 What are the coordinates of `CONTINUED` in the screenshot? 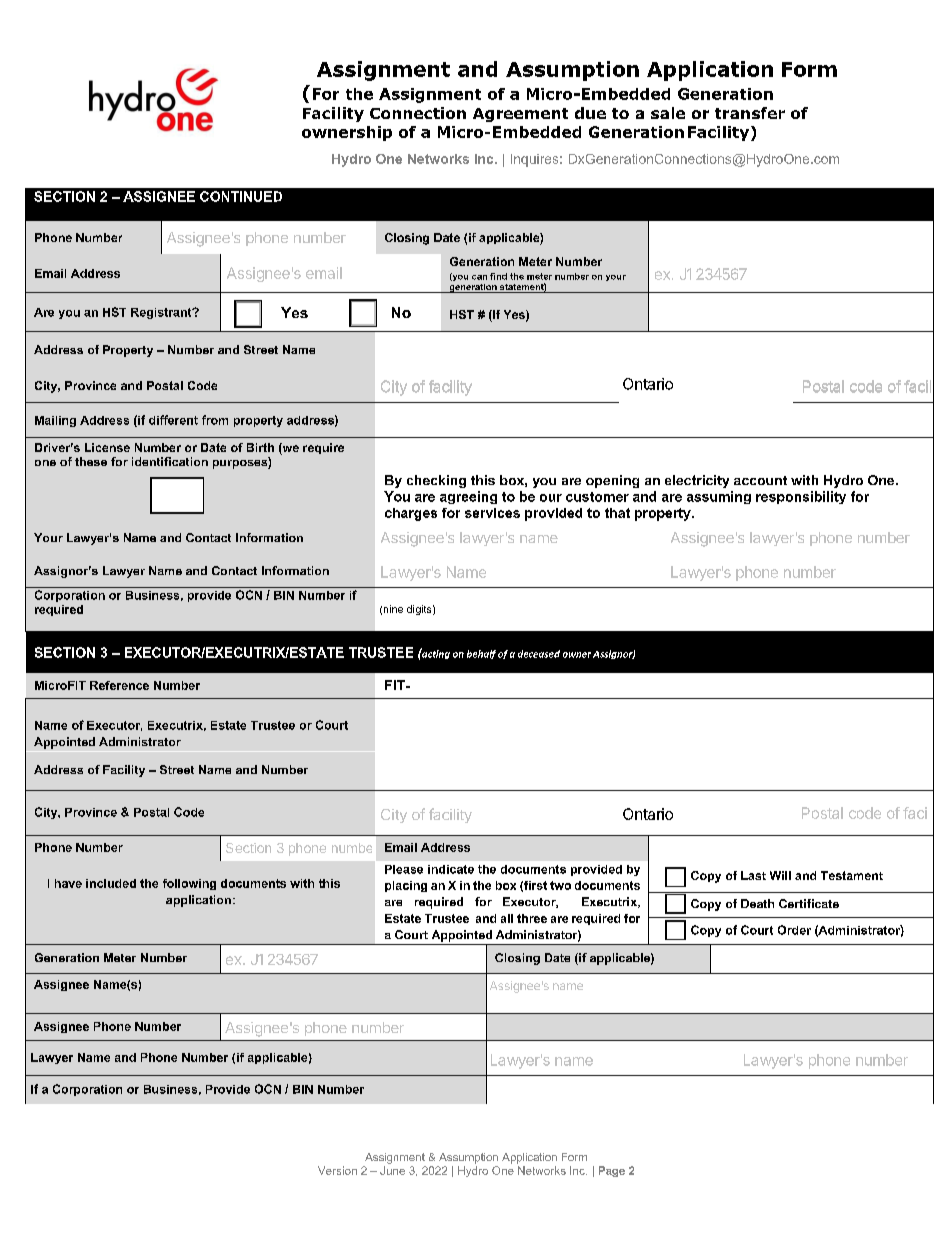 It's located at (241, 196).
